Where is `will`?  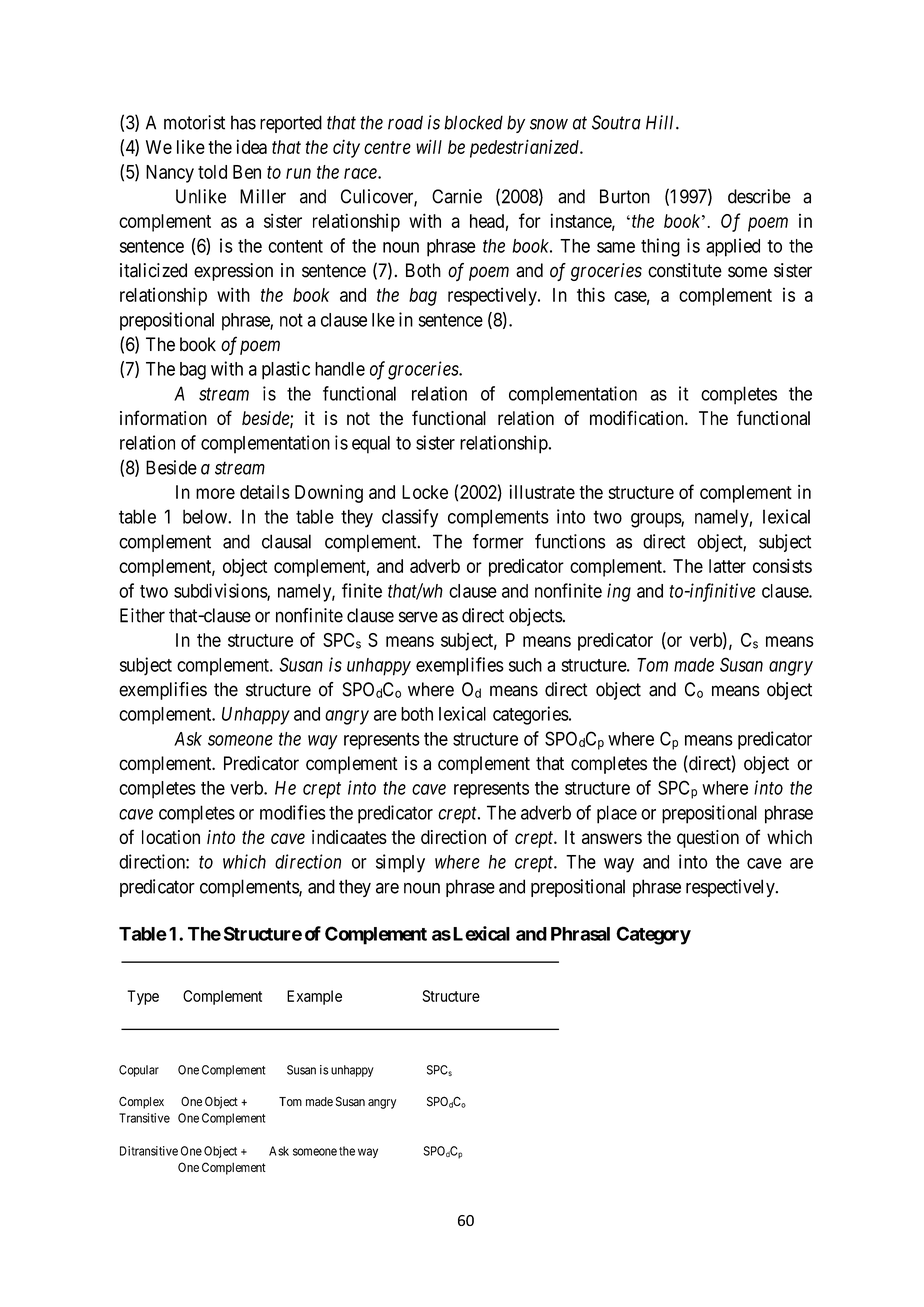 will is located at coordinates (429, 146).
